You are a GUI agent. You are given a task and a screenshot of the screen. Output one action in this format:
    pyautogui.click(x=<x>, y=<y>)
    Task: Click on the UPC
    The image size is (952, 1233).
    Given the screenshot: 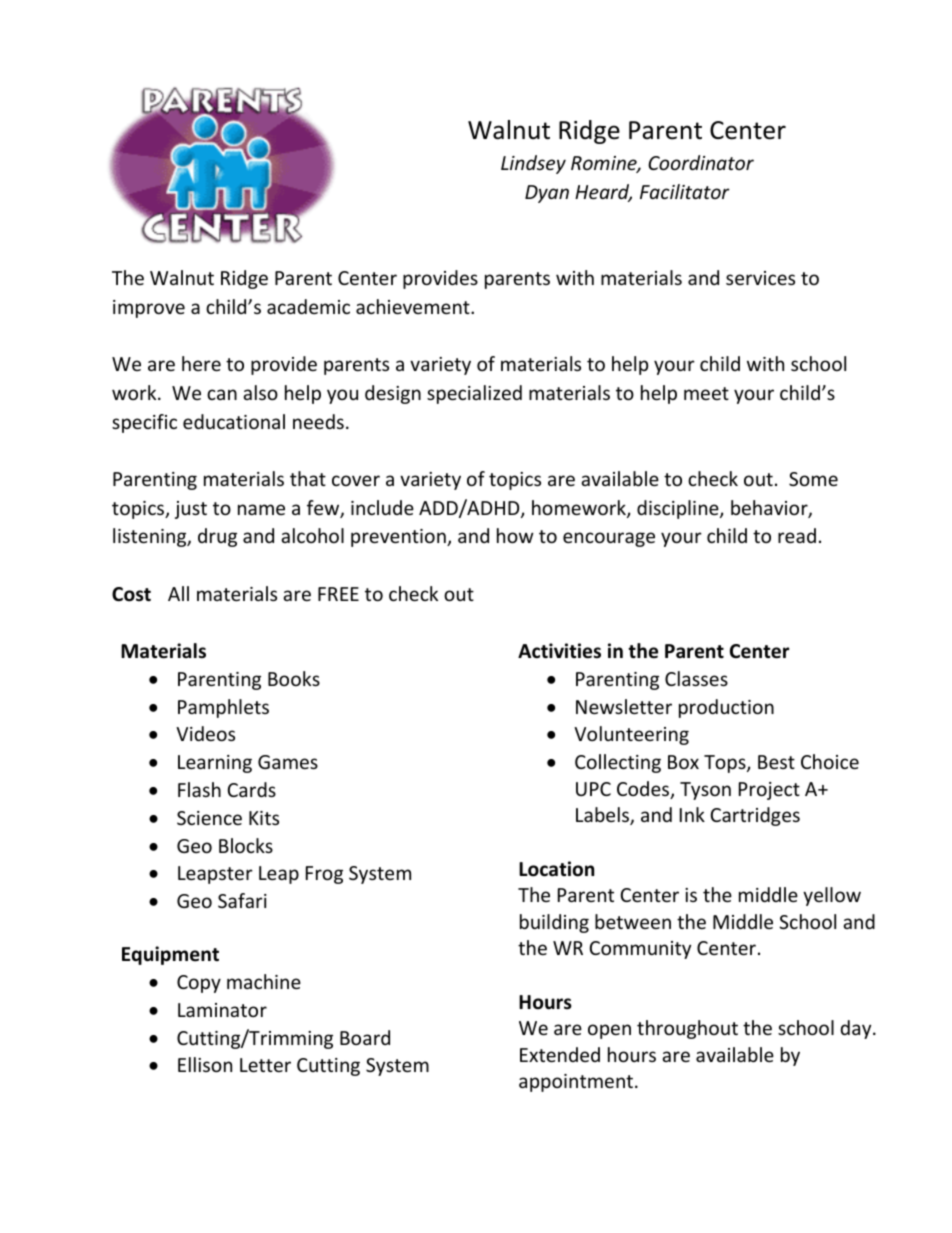 What is the action you would take?
    pyautogui.click(x=593, y=789)
